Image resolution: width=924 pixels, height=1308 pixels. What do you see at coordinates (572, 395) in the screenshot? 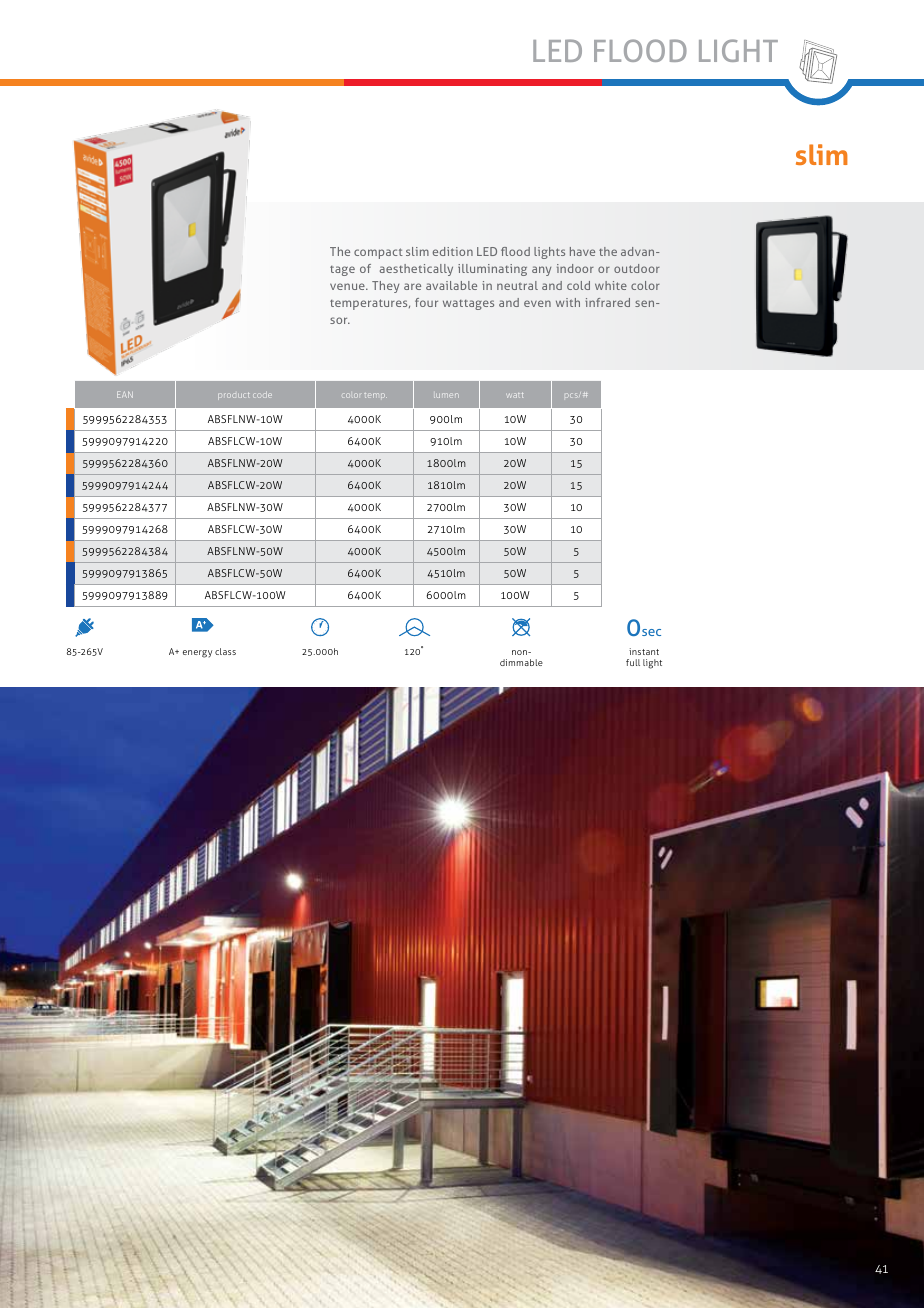
I see `pcs` at bounding box center [572, 395].
